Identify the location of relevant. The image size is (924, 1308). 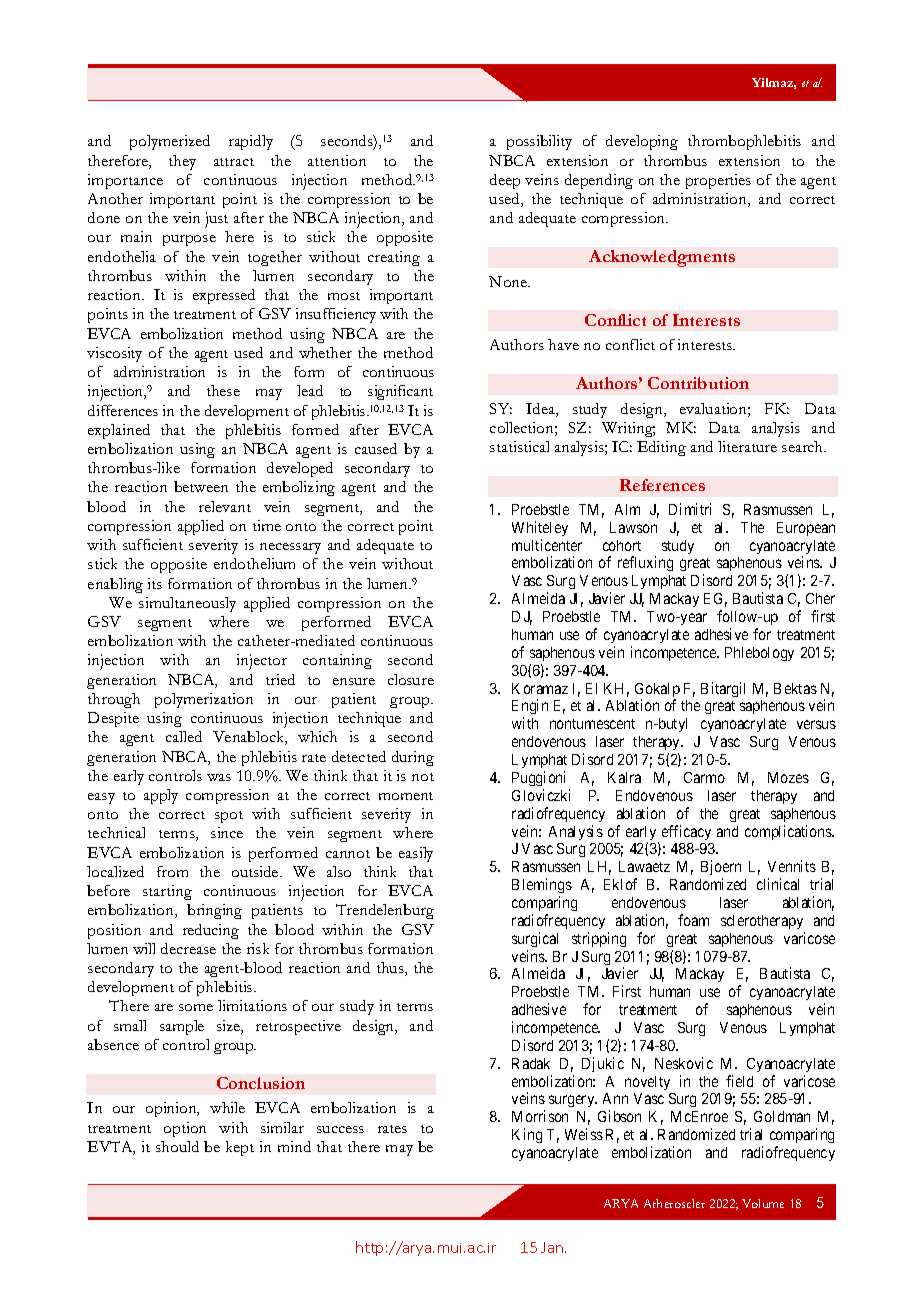
(225, 506).
